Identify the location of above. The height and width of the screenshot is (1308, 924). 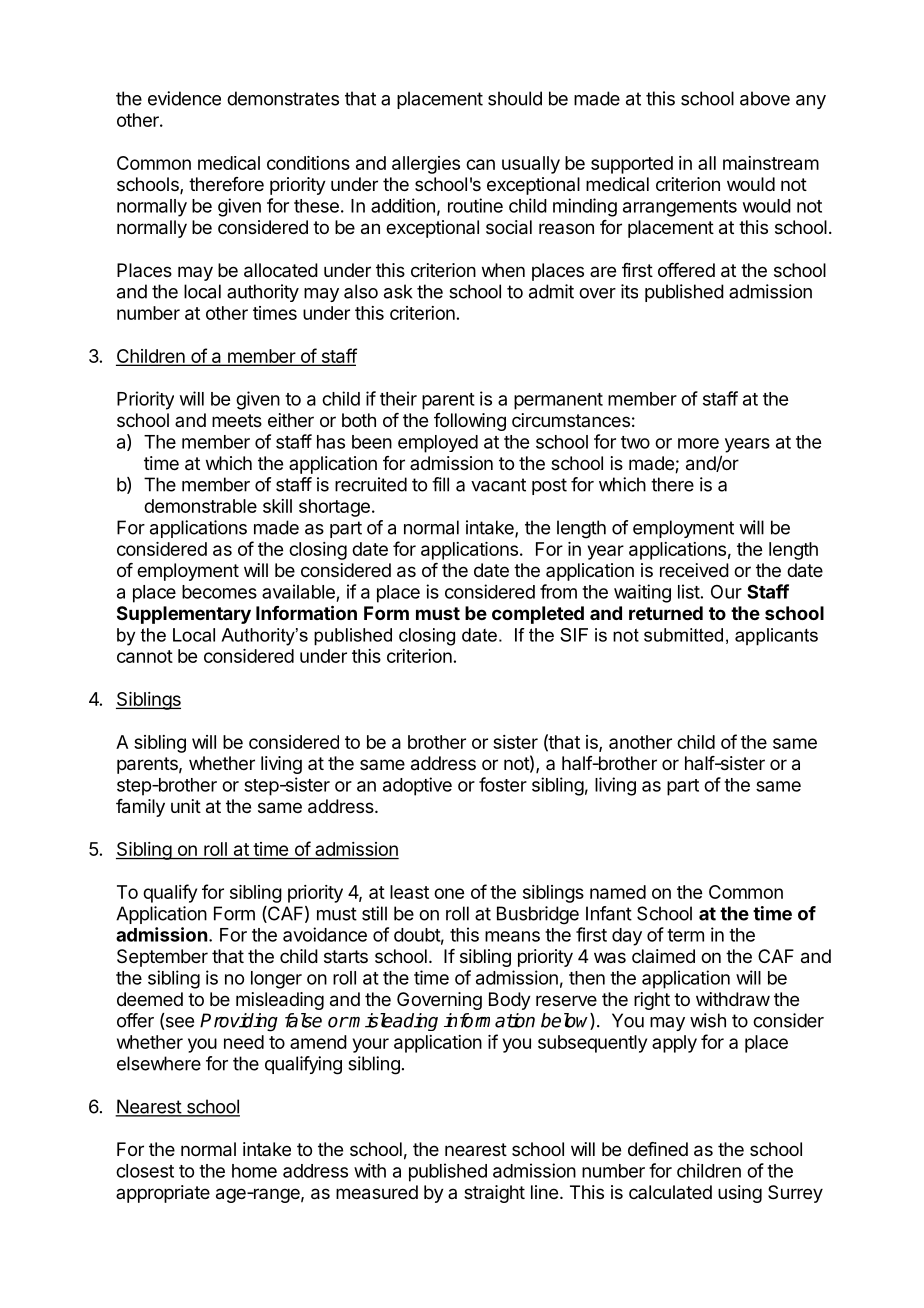
(765, 98).
